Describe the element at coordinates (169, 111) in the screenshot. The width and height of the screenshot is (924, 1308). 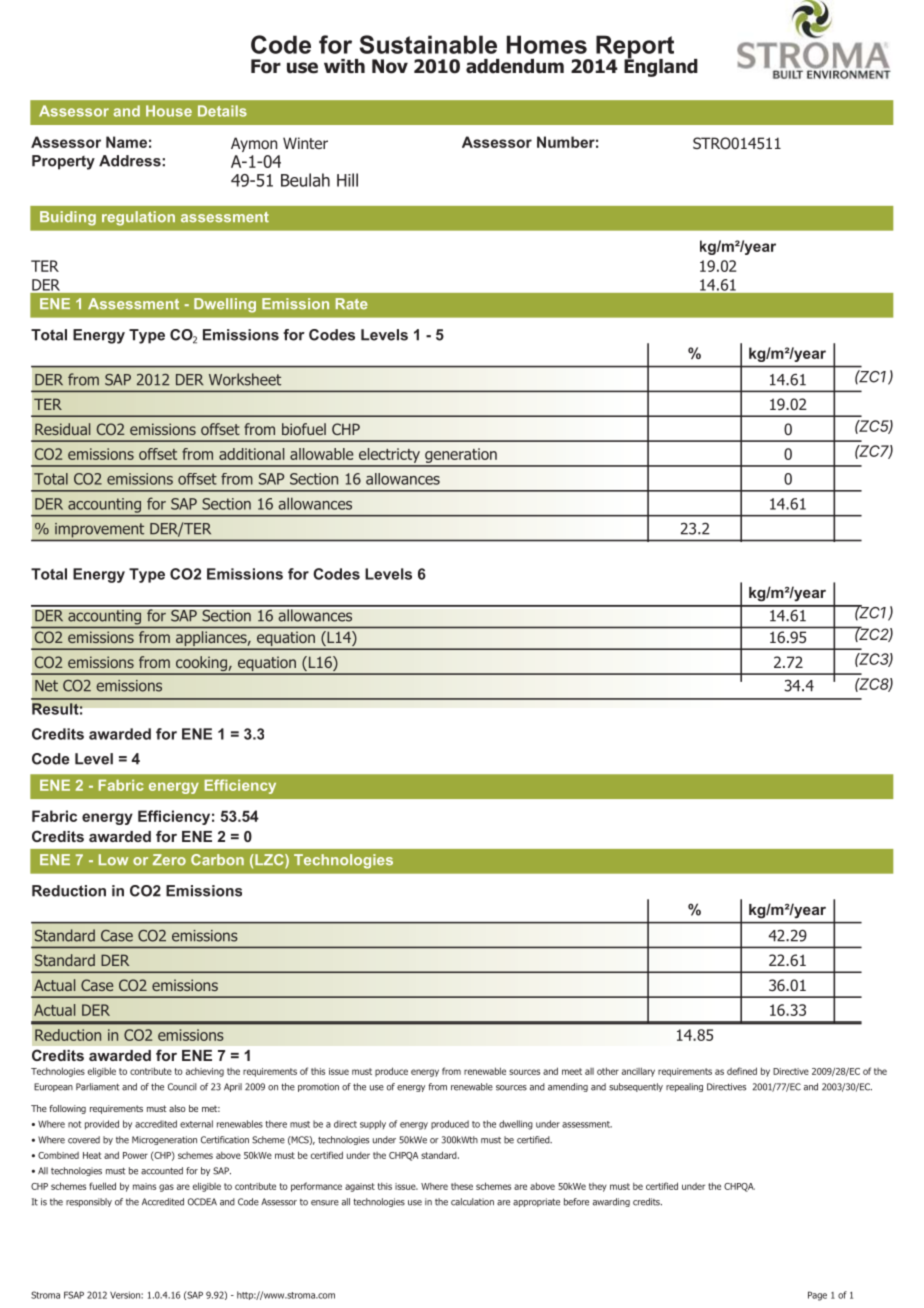
I see `House` at that location.
